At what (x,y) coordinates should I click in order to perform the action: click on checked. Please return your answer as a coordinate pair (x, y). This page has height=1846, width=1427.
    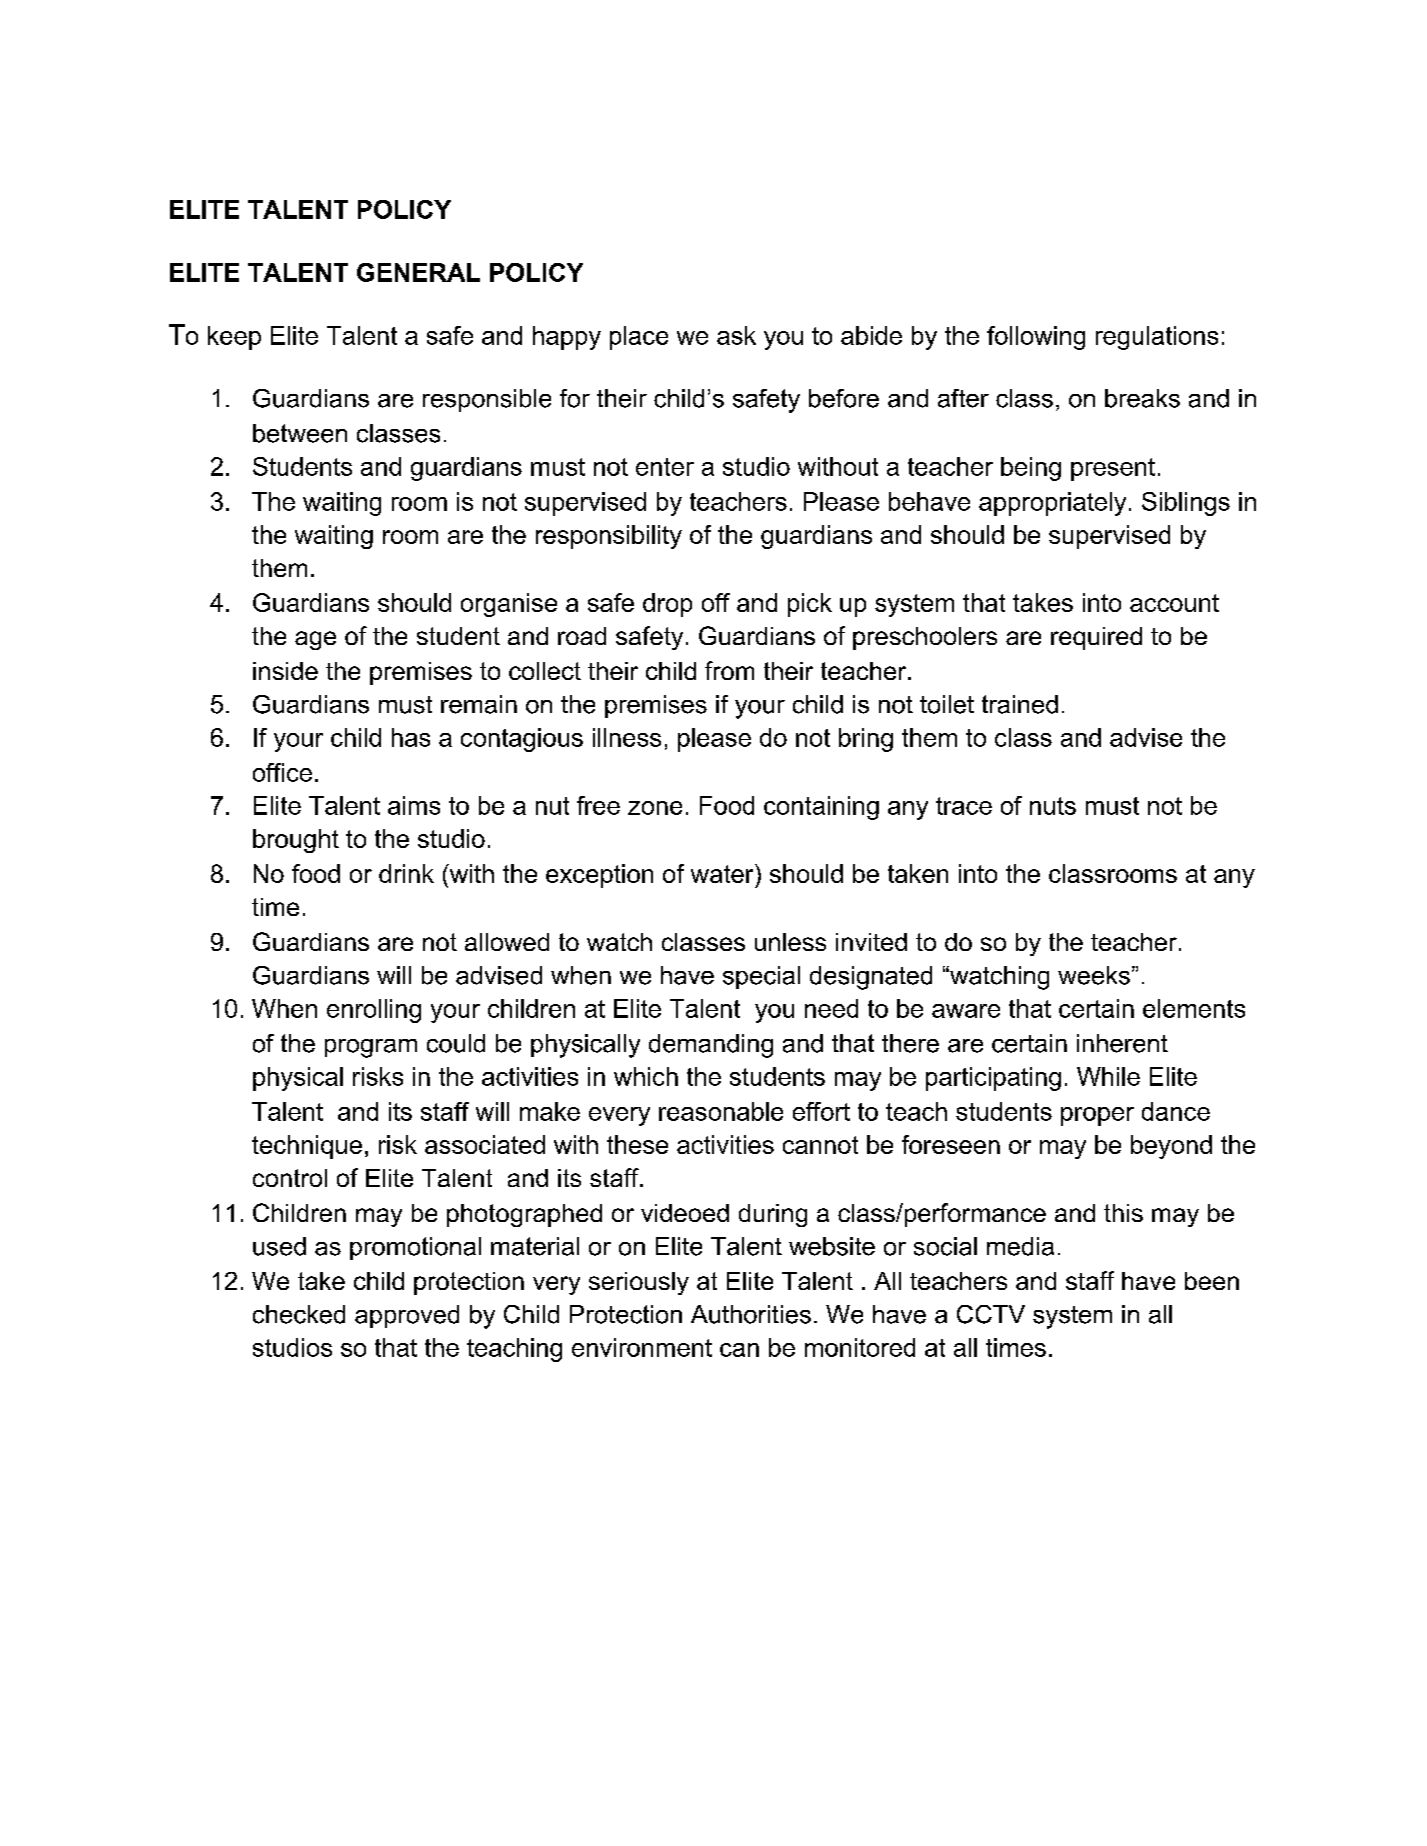
    Looking at the image, I should click on (299, 1314).
